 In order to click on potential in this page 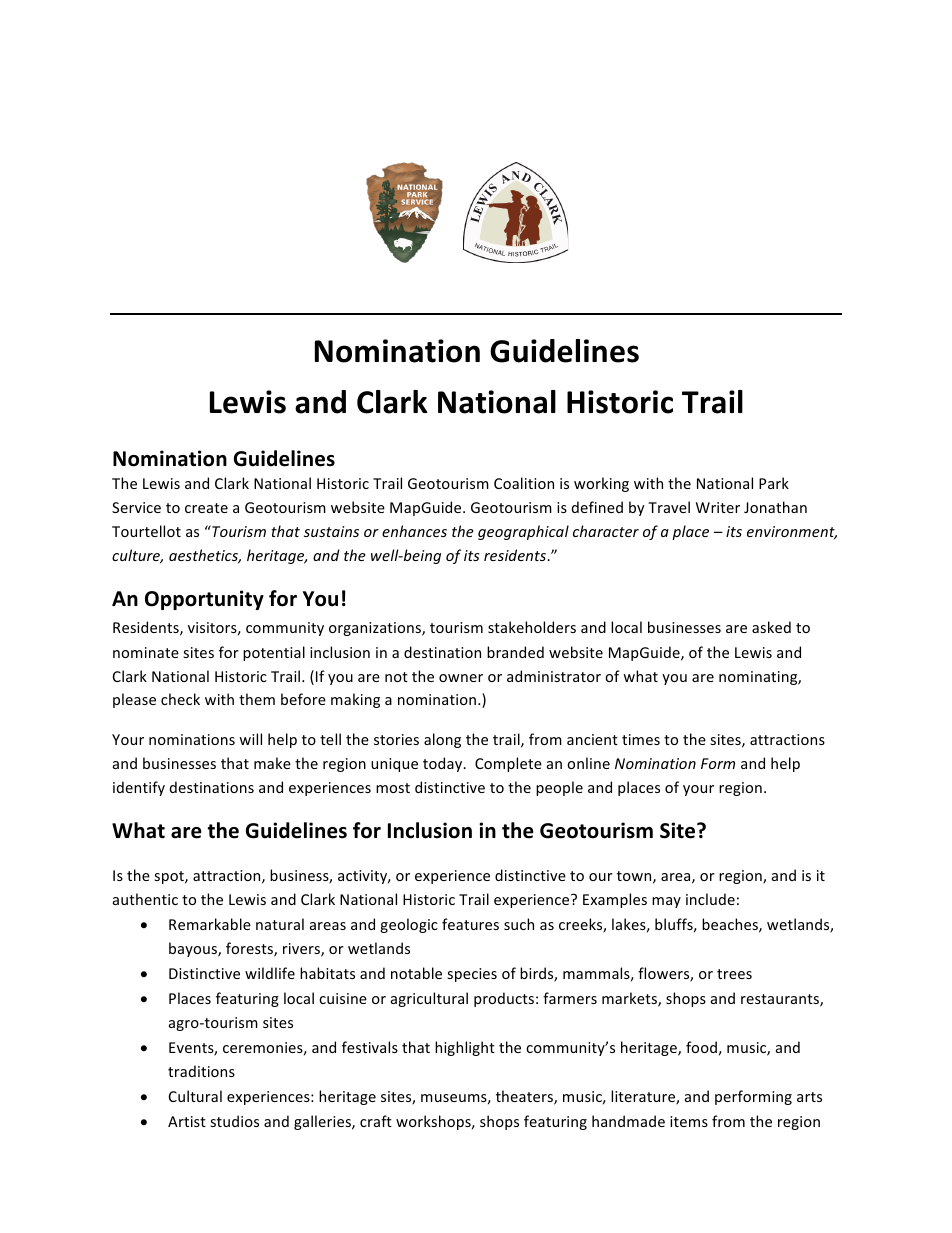, I will do `click(274, 653)`.
